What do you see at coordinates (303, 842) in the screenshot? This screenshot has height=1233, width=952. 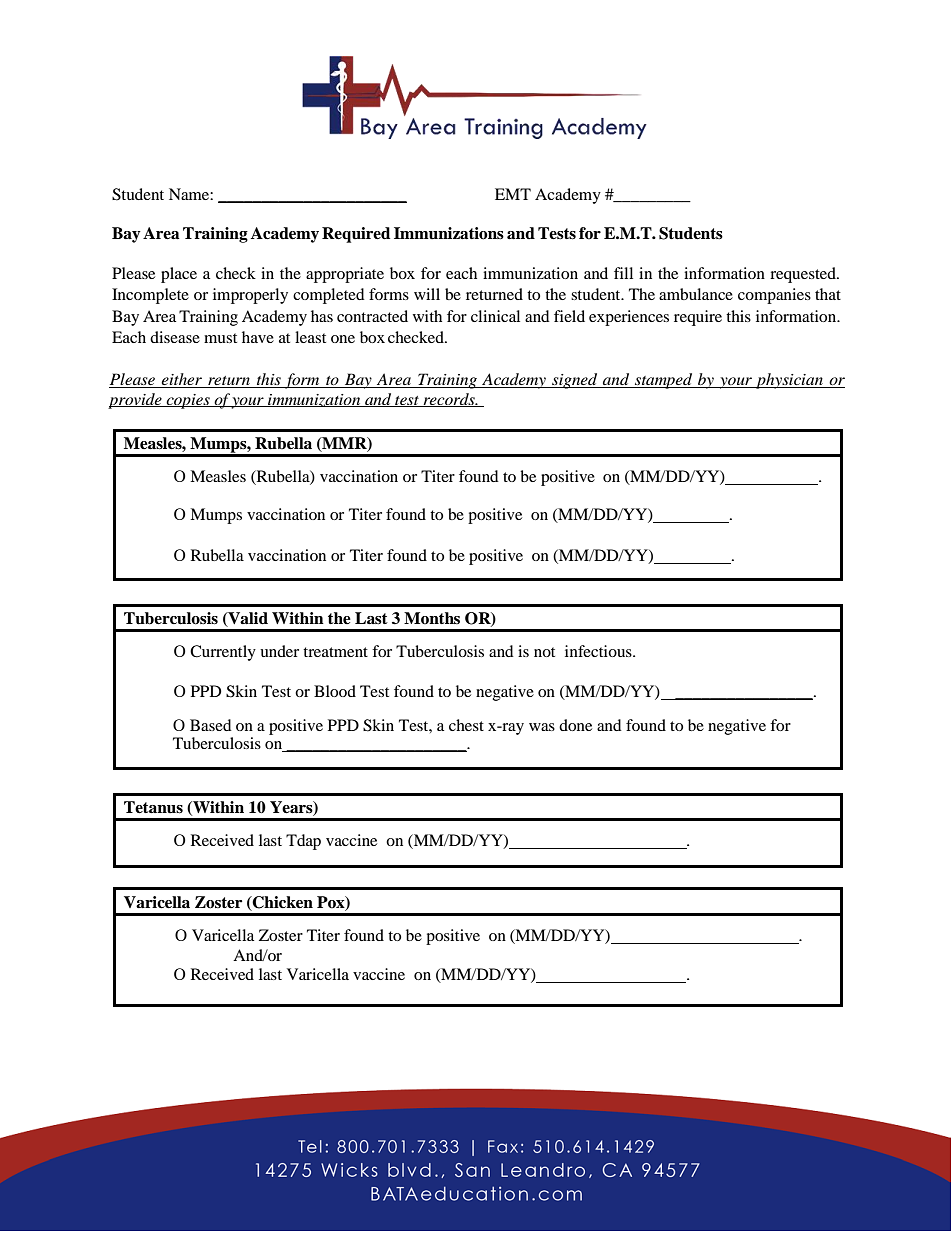 I see `Tdap` at bounding box center [303, 842].
